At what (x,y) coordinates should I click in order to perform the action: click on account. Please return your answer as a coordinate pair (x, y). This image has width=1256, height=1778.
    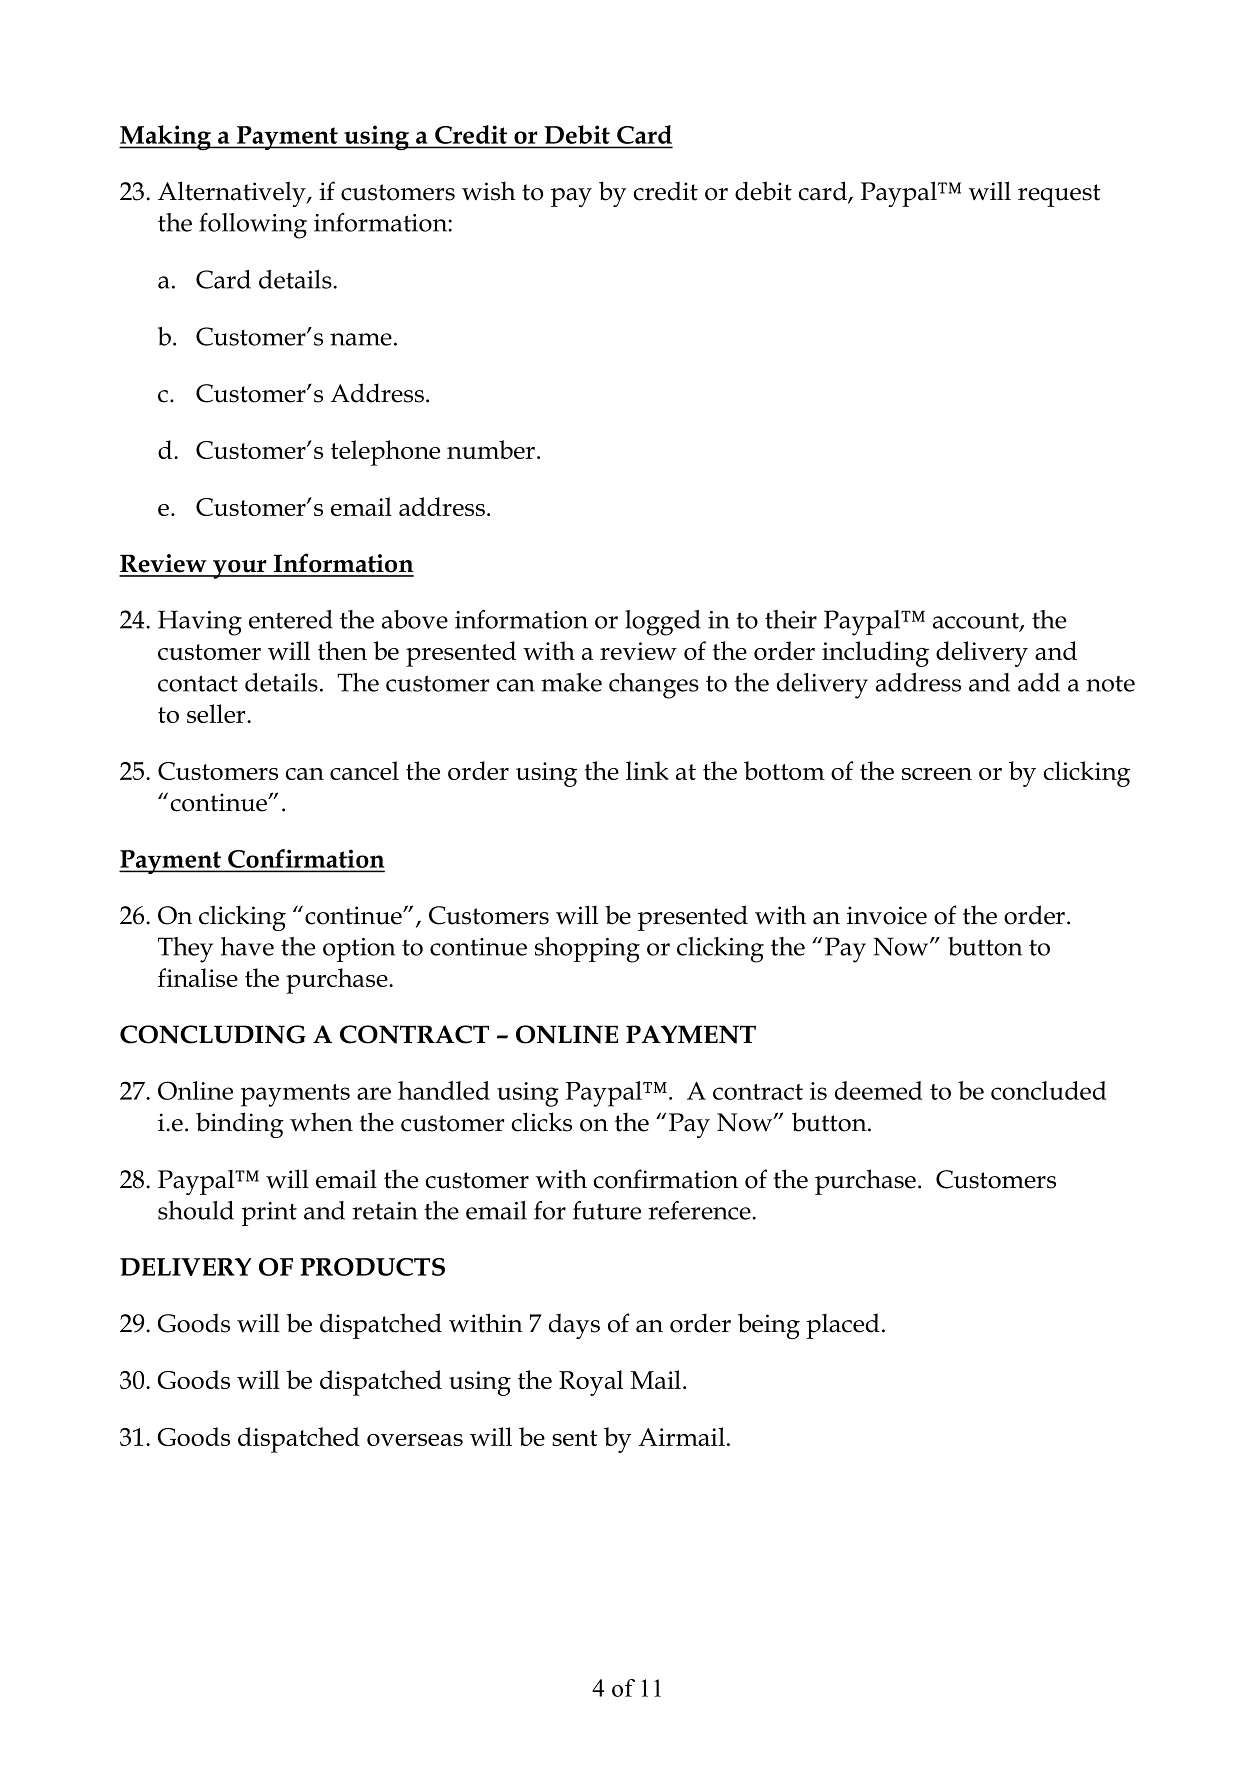
    Looking at the image, I should click on (977, 622).
